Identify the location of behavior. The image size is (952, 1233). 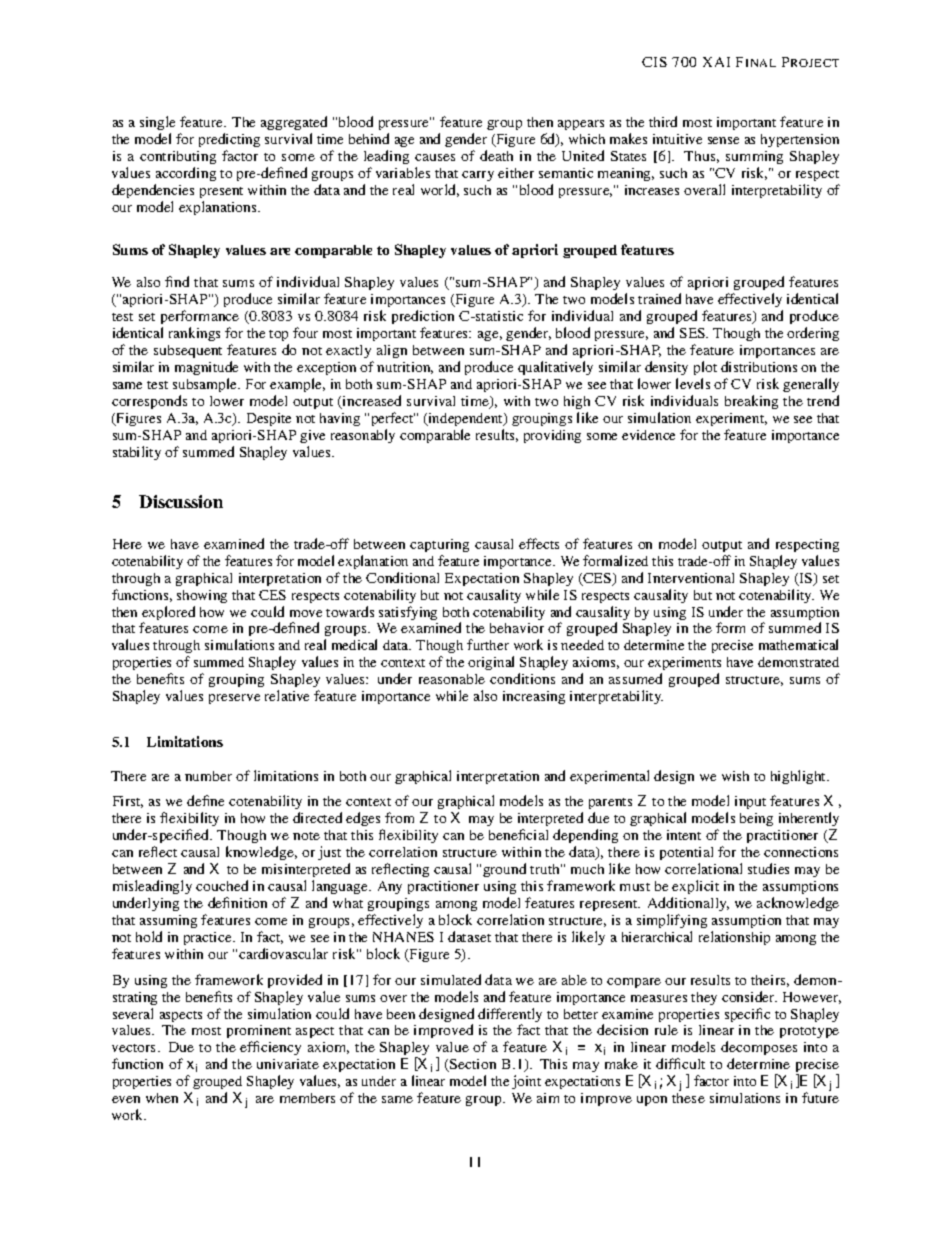
(517, 628).
